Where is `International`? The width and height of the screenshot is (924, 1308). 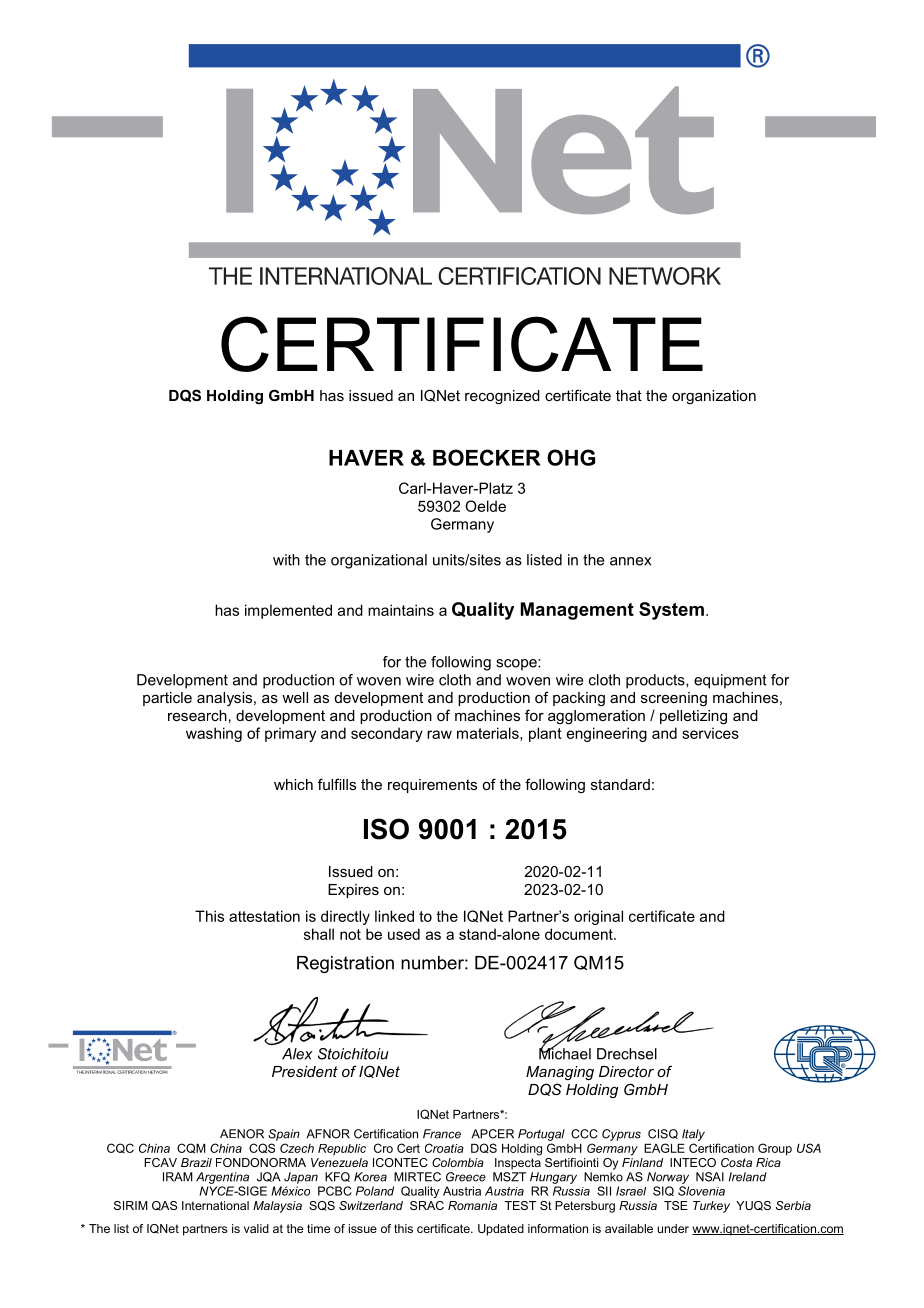
International is located at coordinates (215, 1205).
